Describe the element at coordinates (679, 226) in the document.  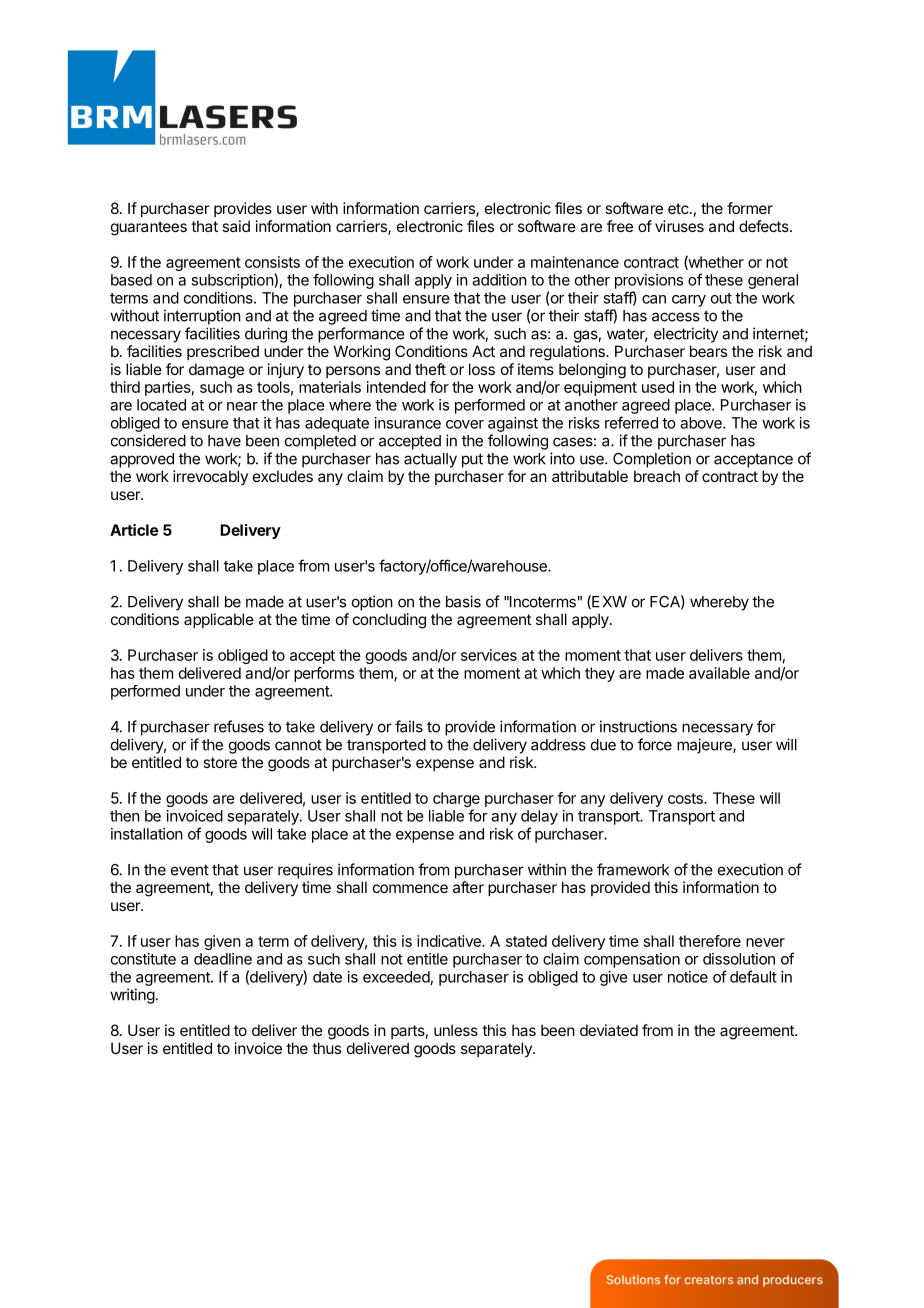
I see `viruses` at that location.
